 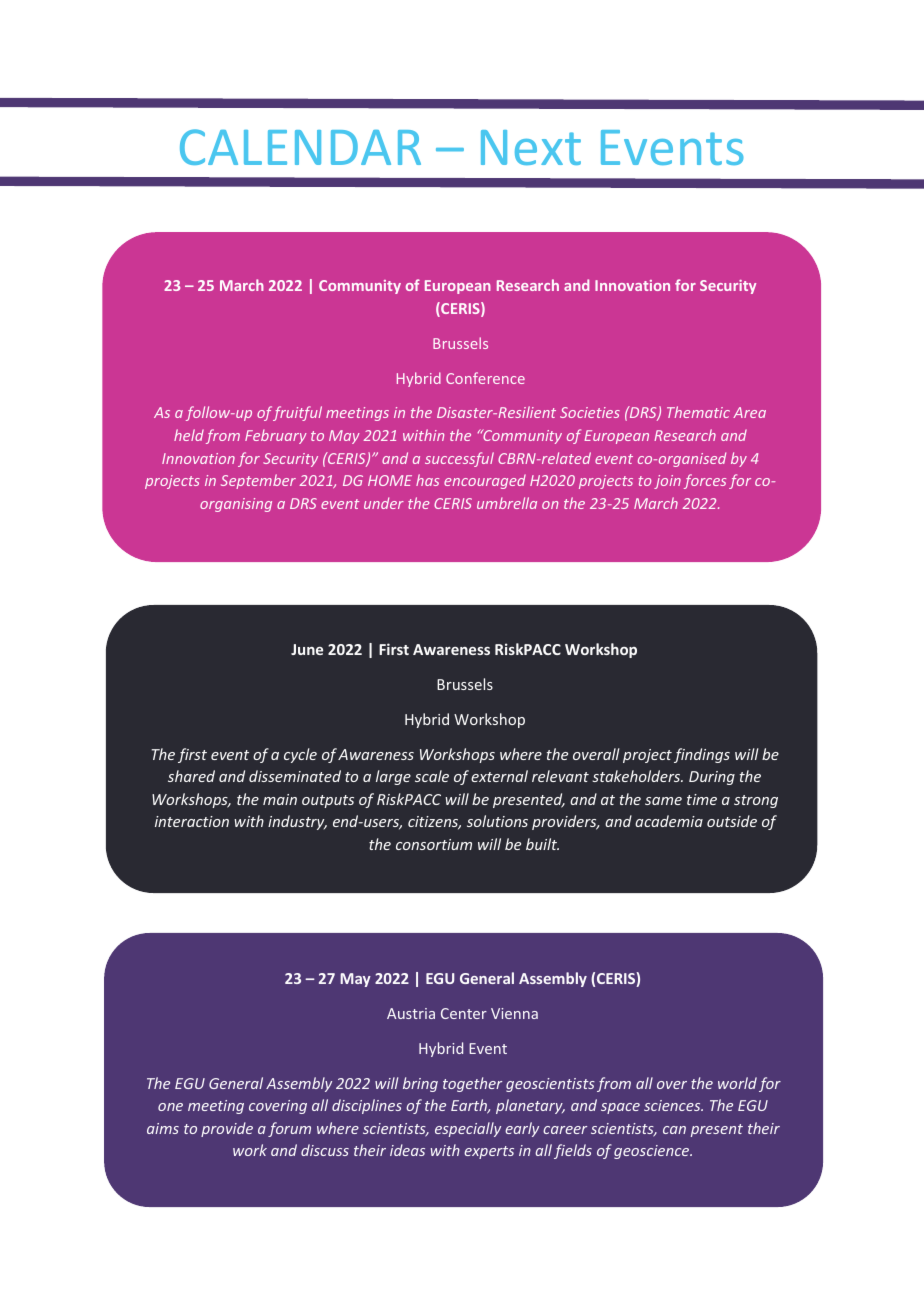 I want to click on Thematic, so click(x=698, y=412).
